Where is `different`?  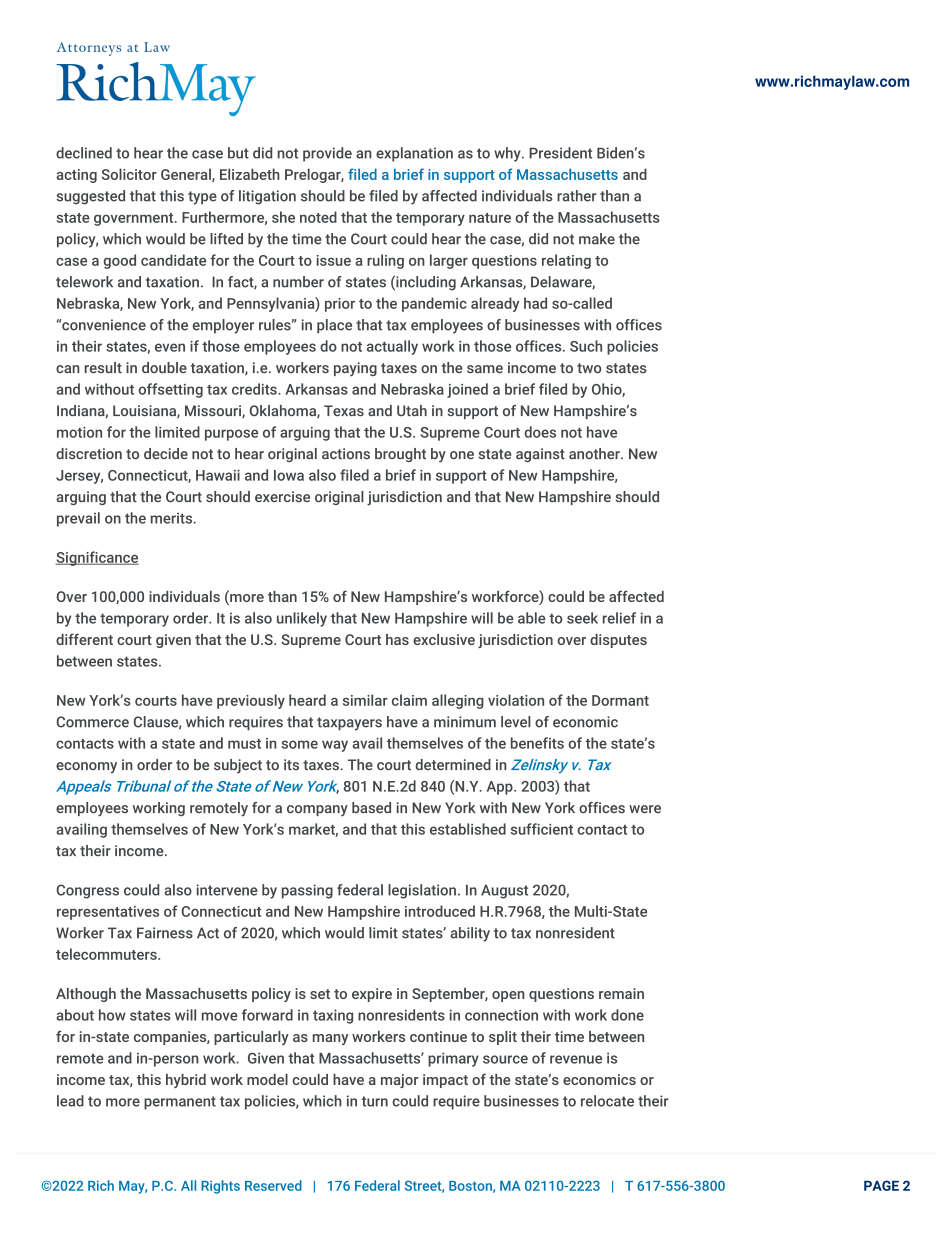
different is located at coordinates (84, 639).
